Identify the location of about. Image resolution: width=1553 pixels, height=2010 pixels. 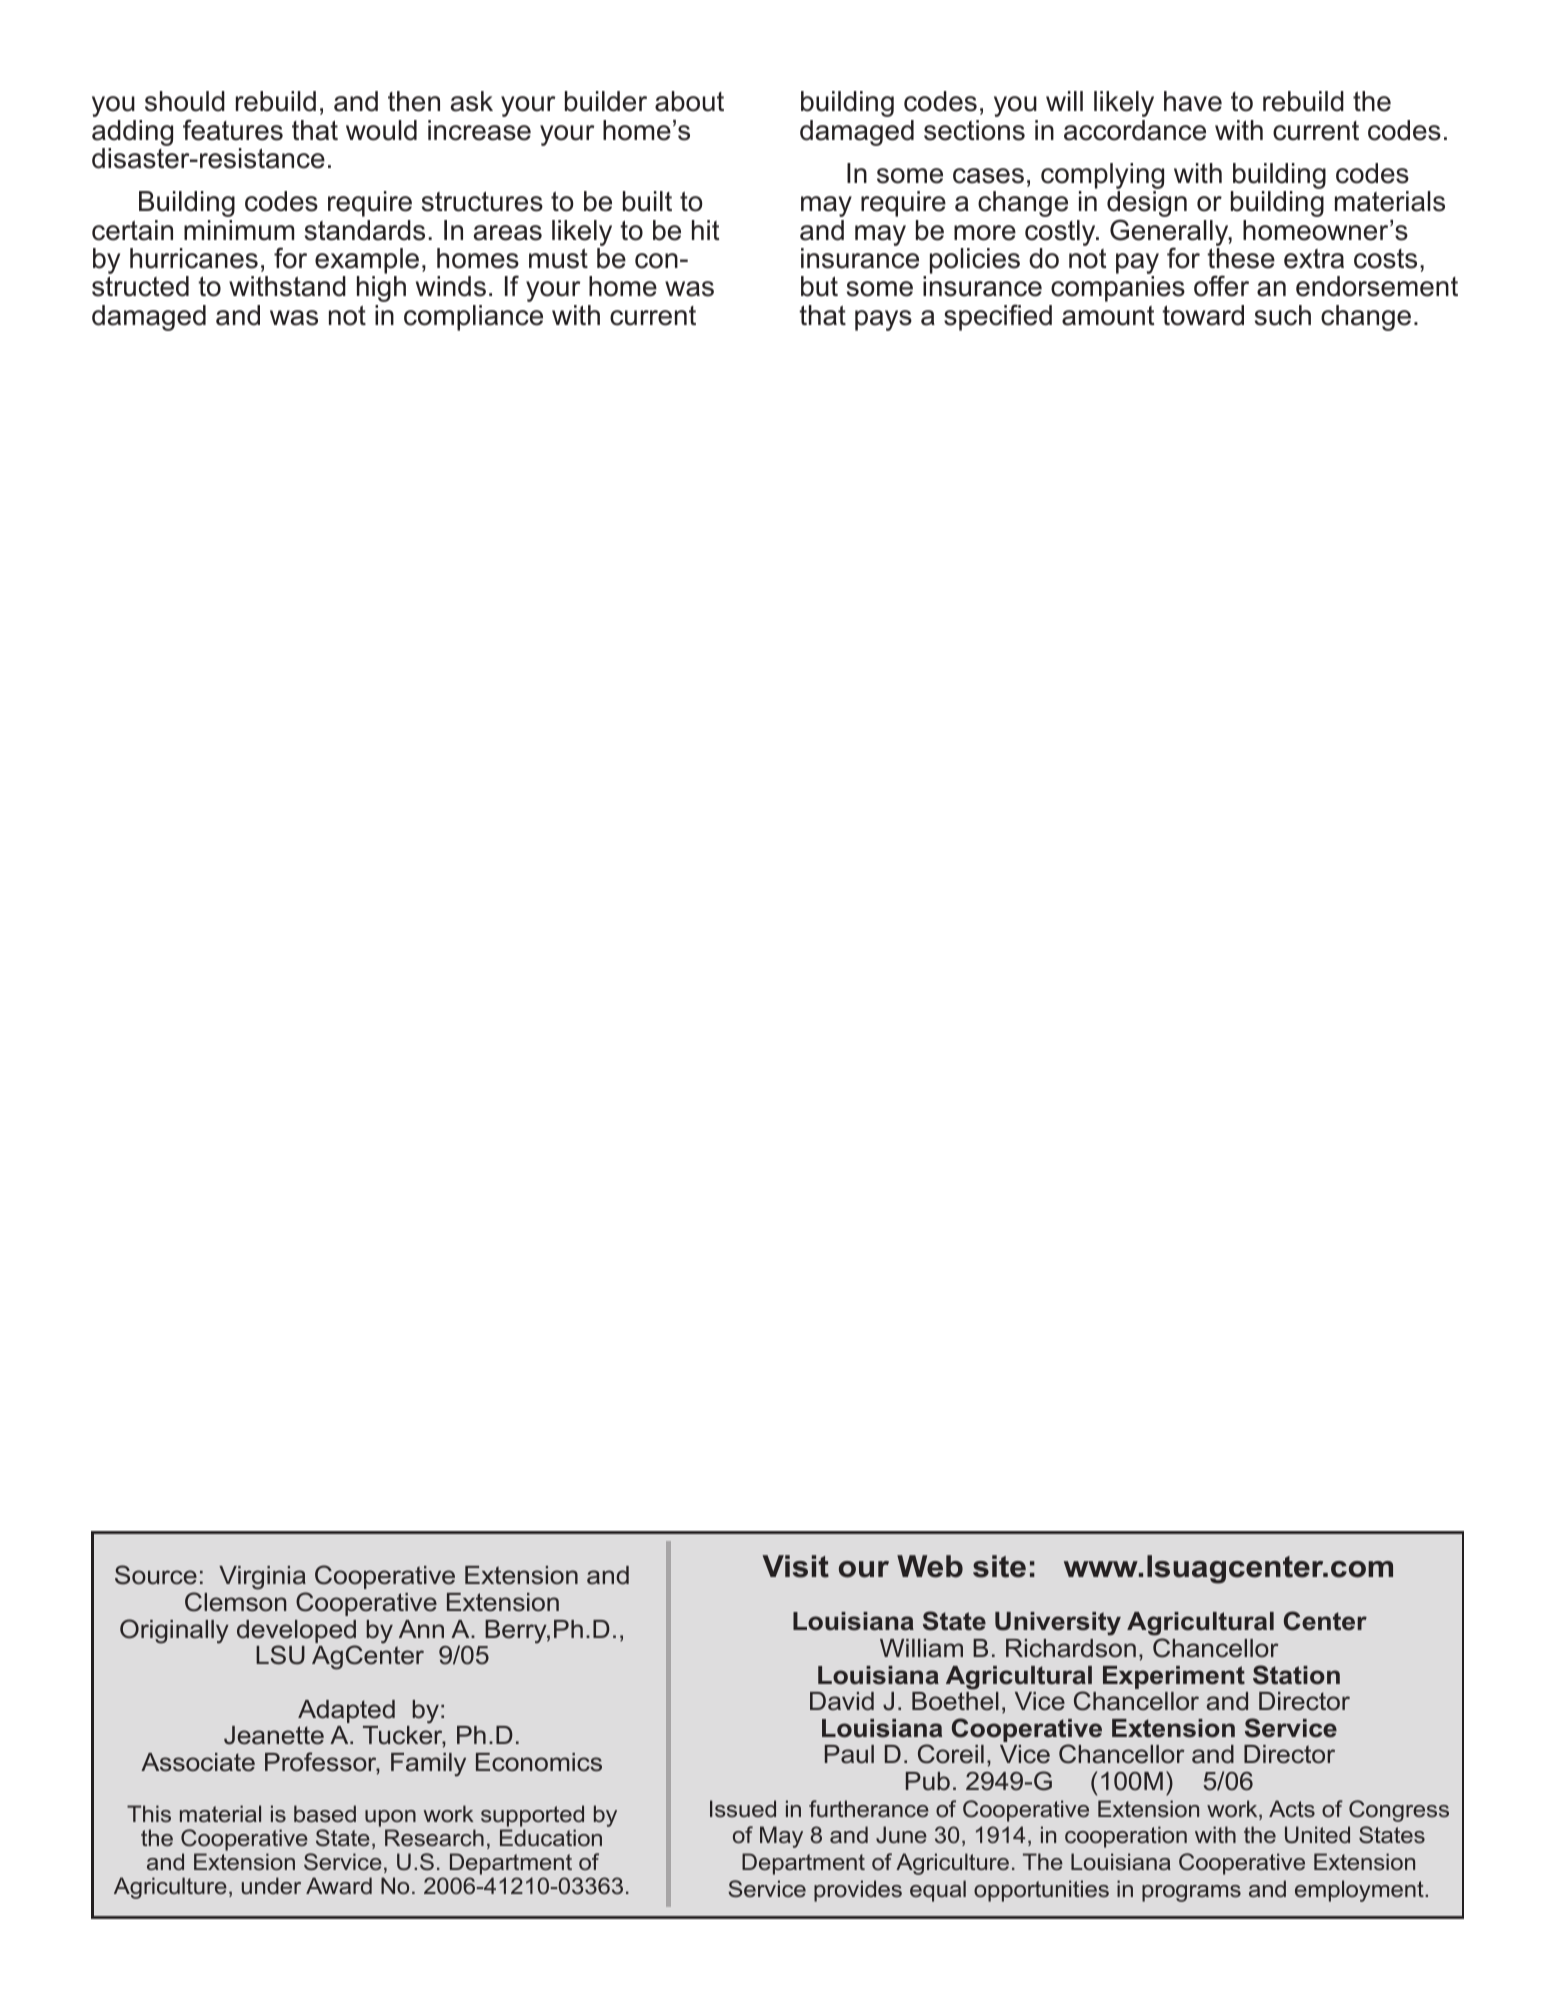
(689, 101).
